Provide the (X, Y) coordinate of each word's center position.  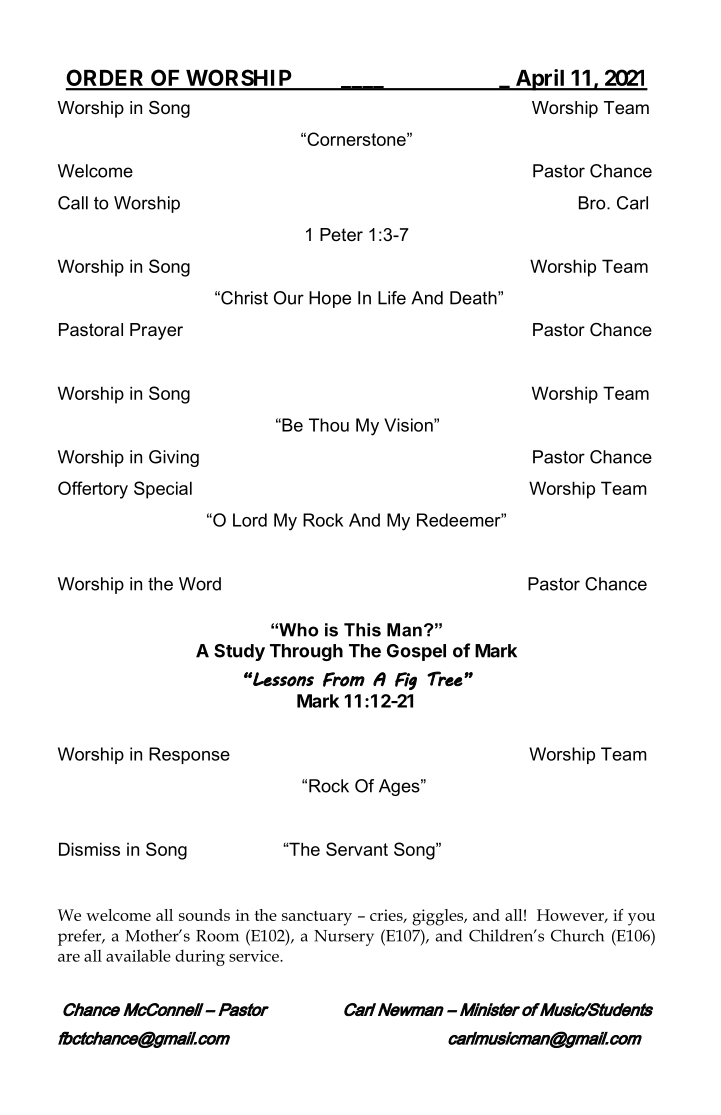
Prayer (156, 331)
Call (73, 203)
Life (392, 298)
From (344, 679)
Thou (329, 425)
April (540, 80)
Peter (341, 235)
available (138, 955)
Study (239, 652)
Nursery (344, 938)
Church (577, 935)
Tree (445, 678)
